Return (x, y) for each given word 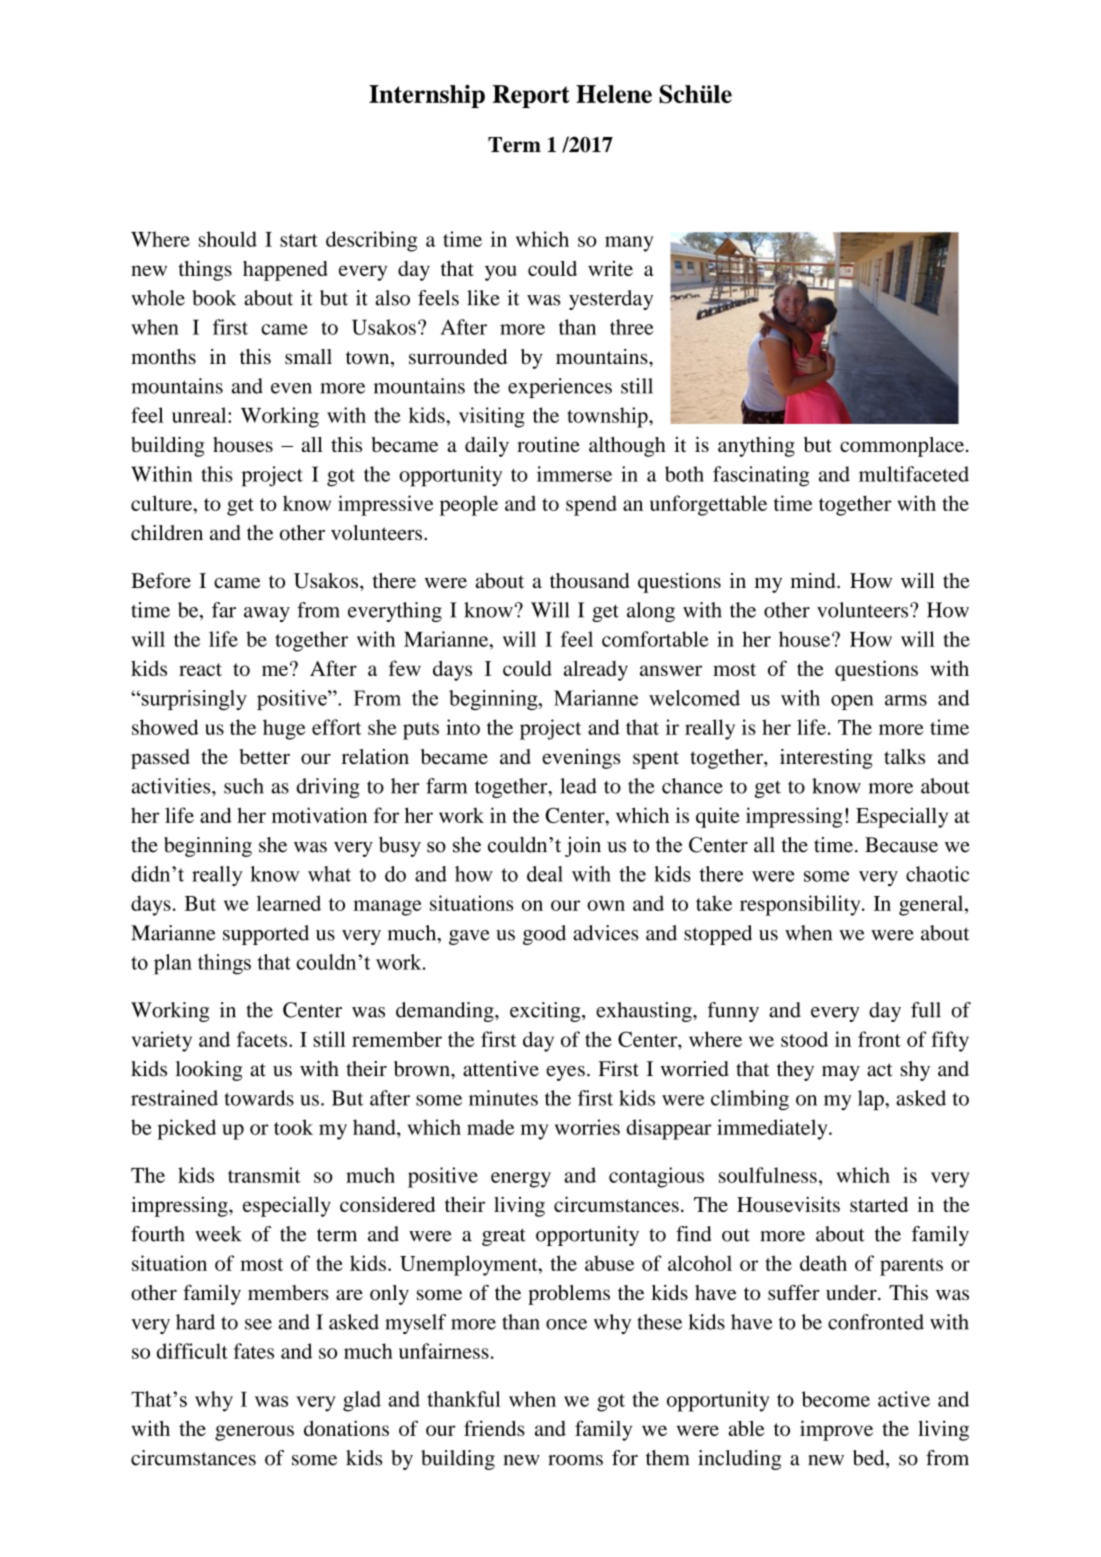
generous (254, 1433)
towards (259, 1098)
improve (836, 1430)
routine (548, 444)
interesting (826, 759)
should (228, 239)
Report (531, 96)
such (244, 786)
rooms (575, 1460)
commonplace (902, 447)
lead (578, 786)
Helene (614, 94)
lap (872, 1100)
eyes (565, 1073)
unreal (200, 415)
